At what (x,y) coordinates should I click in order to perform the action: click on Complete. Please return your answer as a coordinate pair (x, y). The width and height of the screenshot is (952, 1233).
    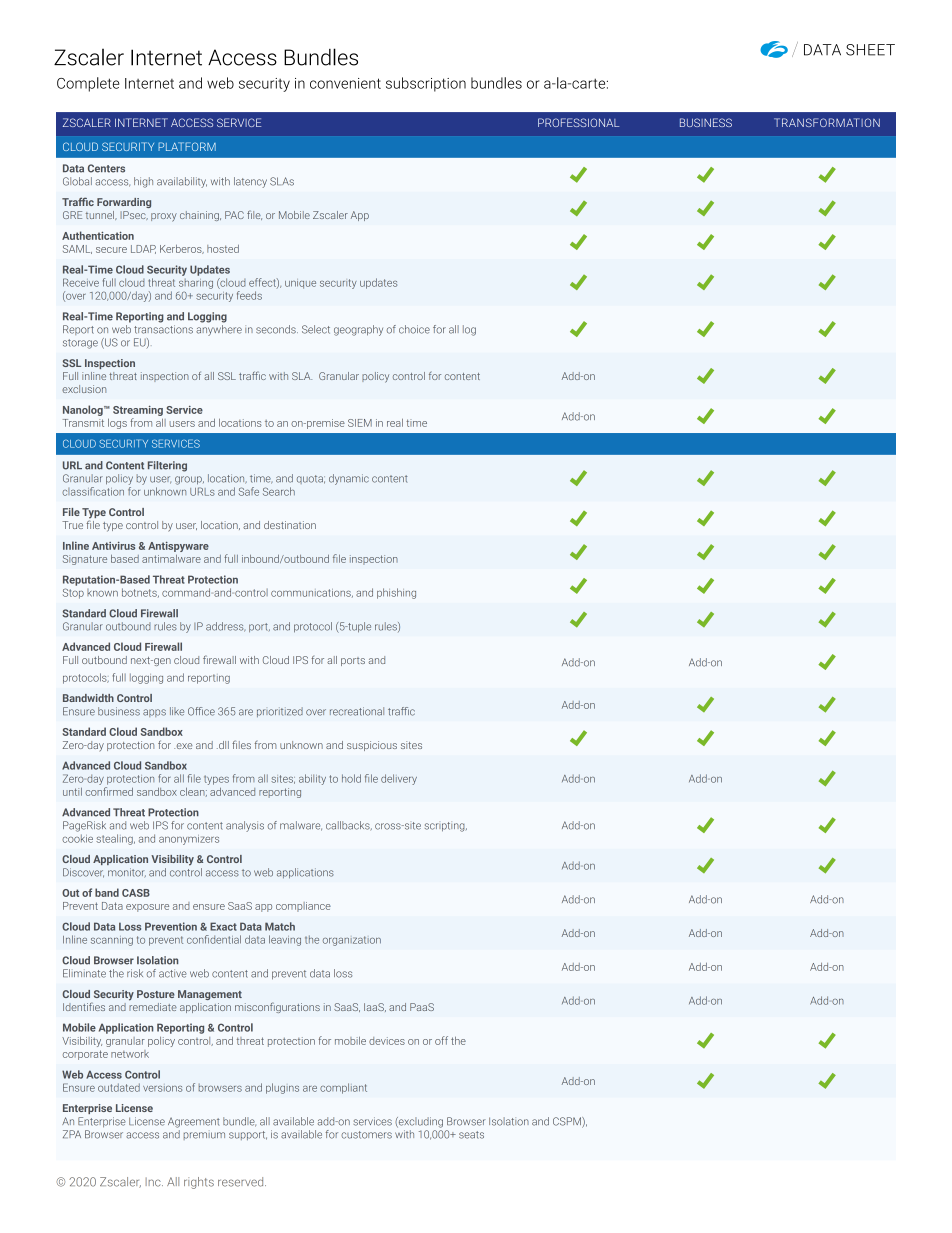
    Looking at the image, I should click on (88, 84).
